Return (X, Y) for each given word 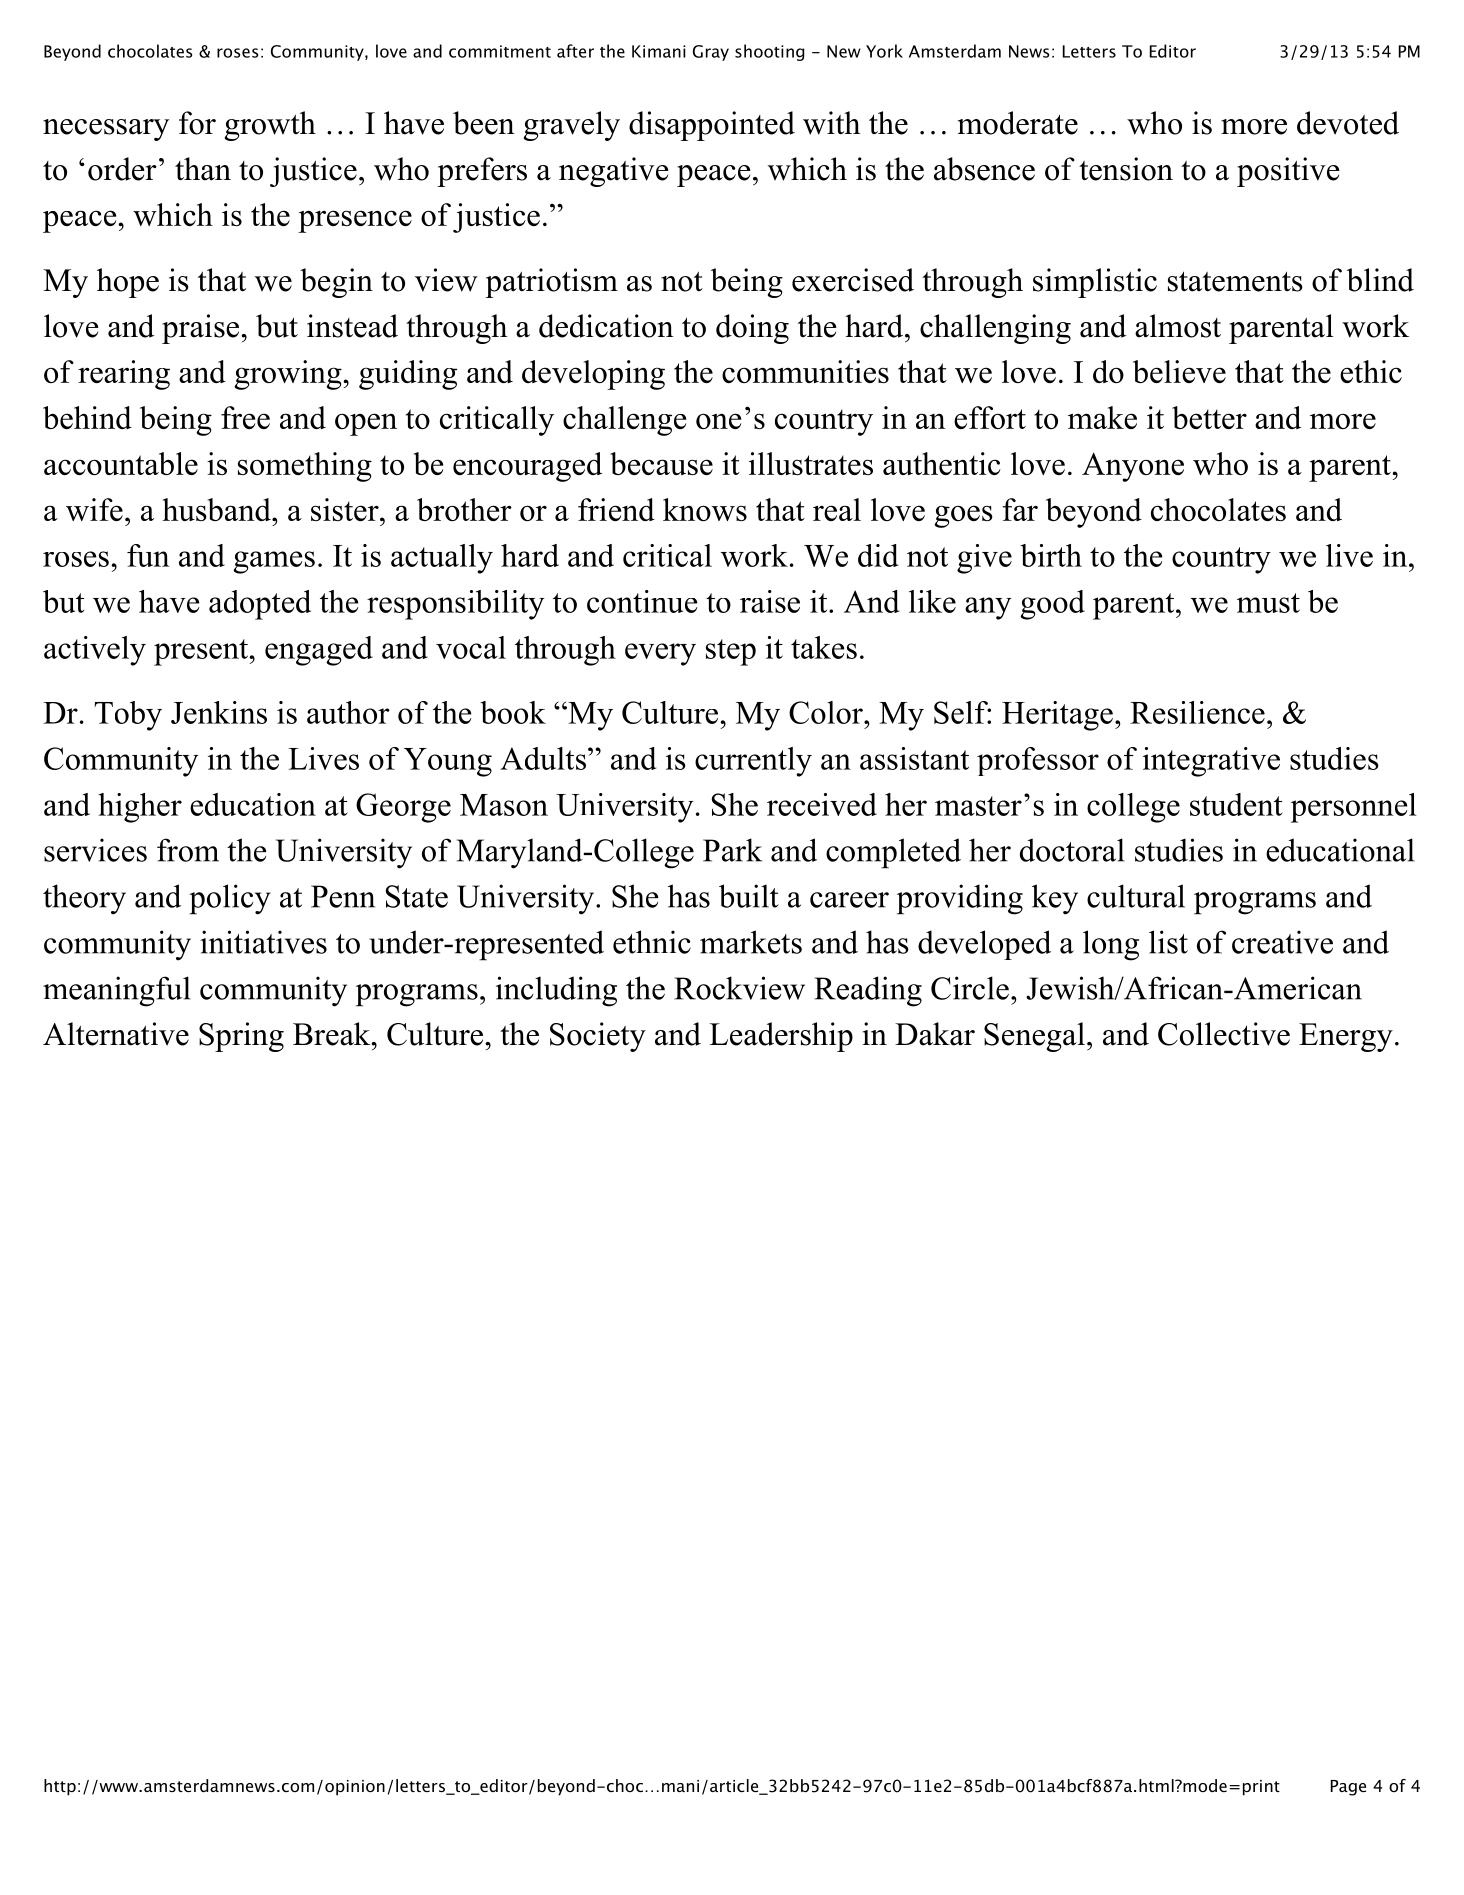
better (1209, 417)
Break (333, 1034)
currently (753, 762)
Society (598, 1037)
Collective (1224, 1034)
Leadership (781, 1037)
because (661, 463)
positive (1288, 172)
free (245, 417)
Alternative (116, 1034)
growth (270, 126)
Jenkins (219, 712)
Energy (1346, 1037)
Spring (241, 1037)
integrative (1211, 762)
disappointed (712, 126)
